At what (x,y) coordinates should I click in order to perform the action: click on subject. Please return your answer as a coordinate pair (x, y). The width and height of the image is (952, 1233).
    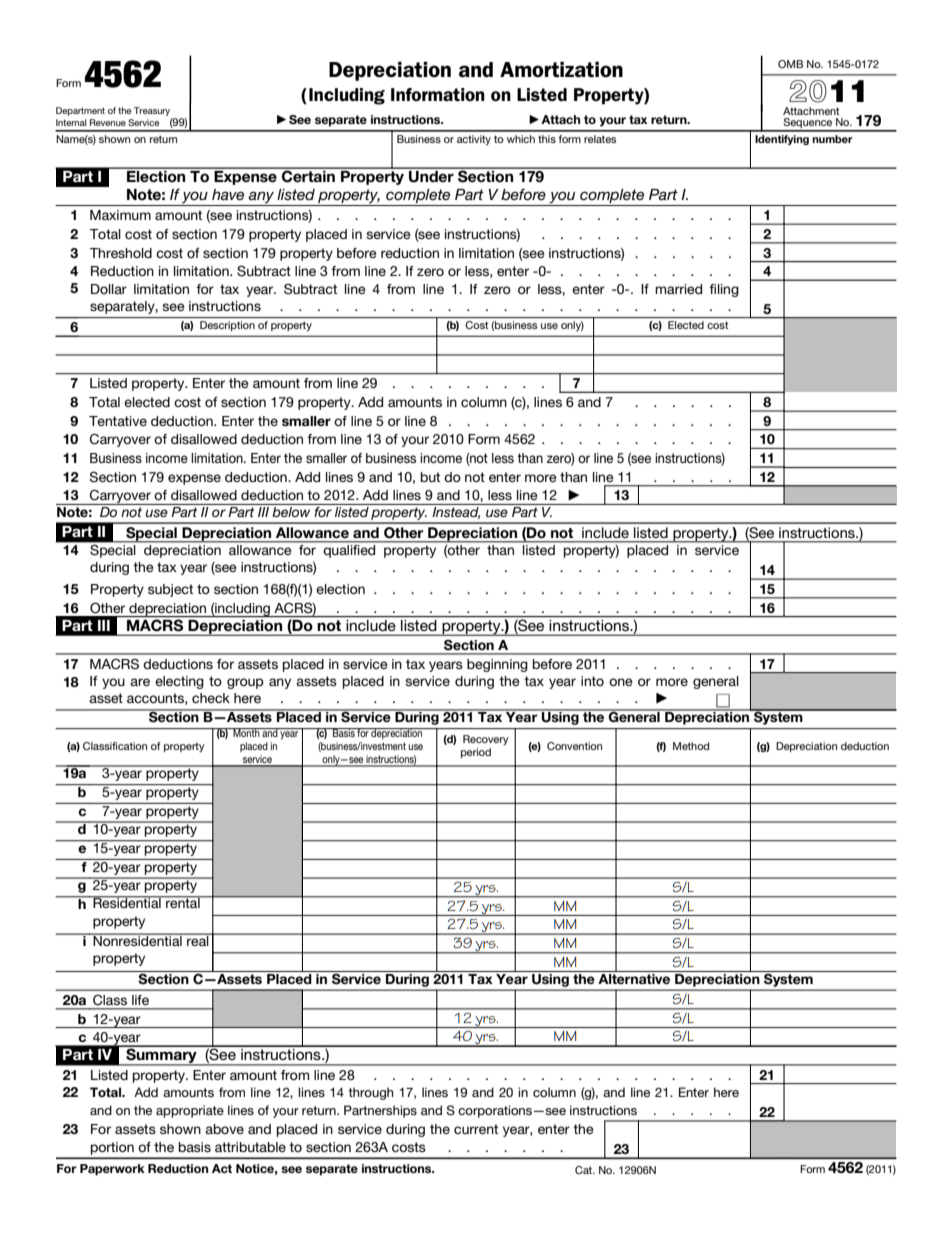
    Looking at the image, I should click on (170, 590).
